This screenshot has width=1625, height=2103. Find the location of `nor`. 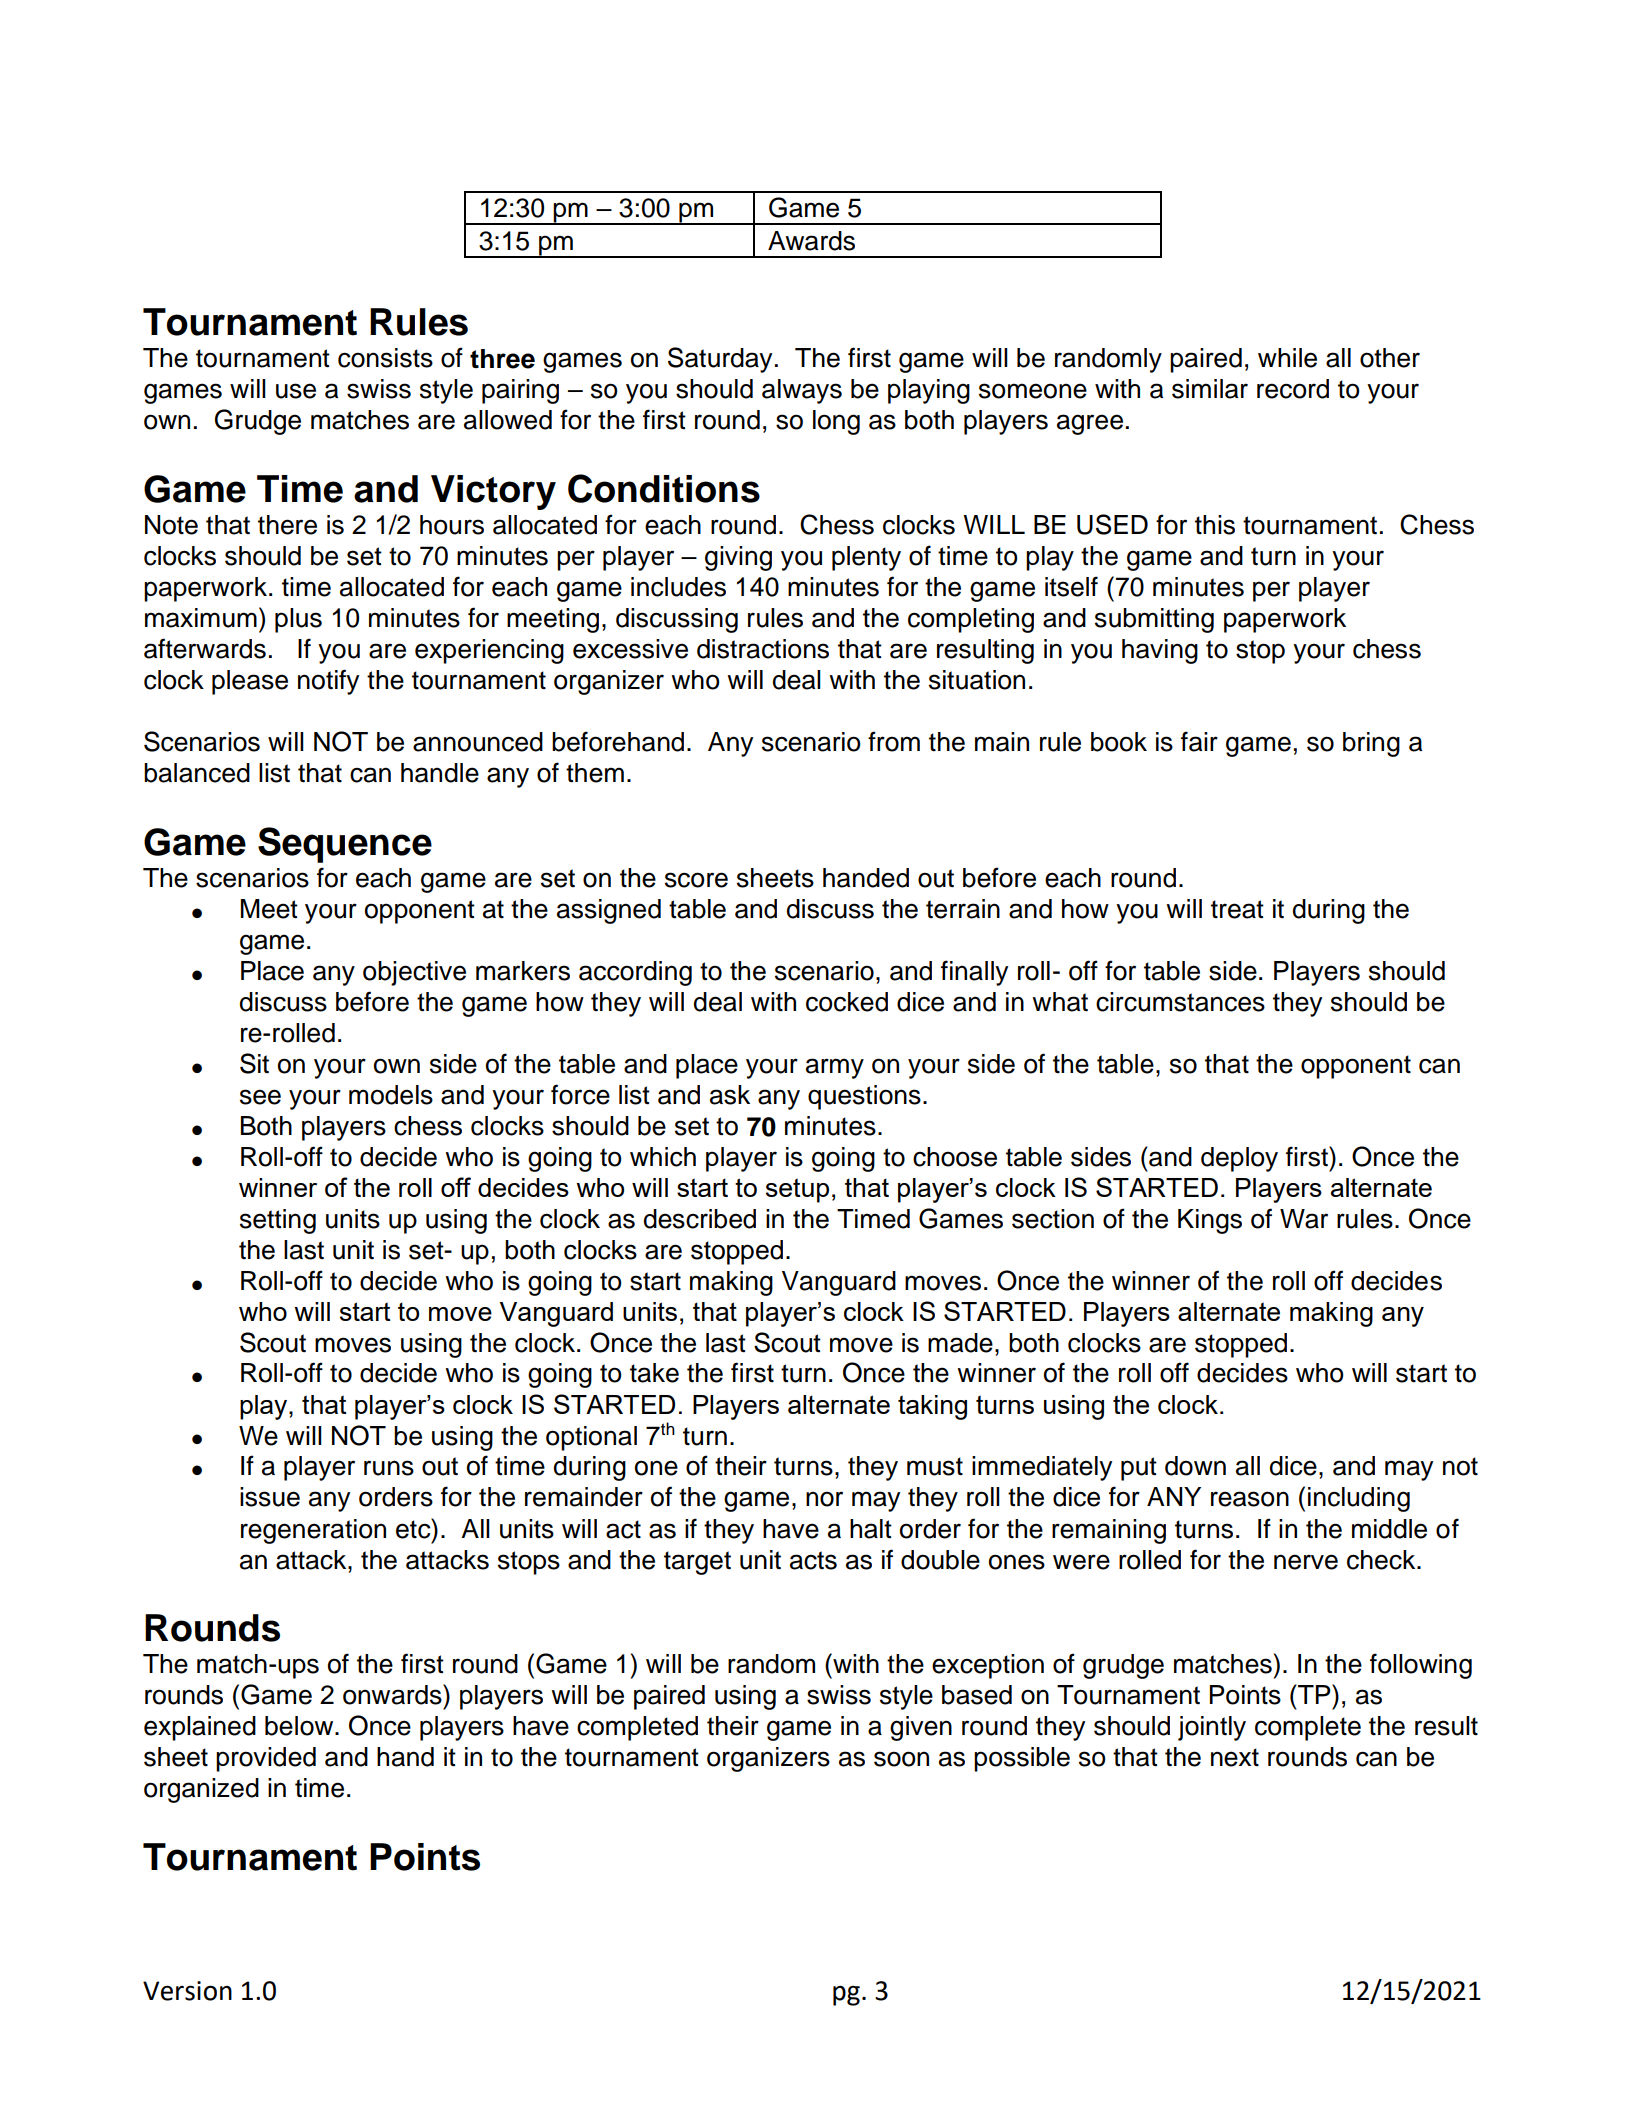

nor is located at coordinates (824, 1499).
